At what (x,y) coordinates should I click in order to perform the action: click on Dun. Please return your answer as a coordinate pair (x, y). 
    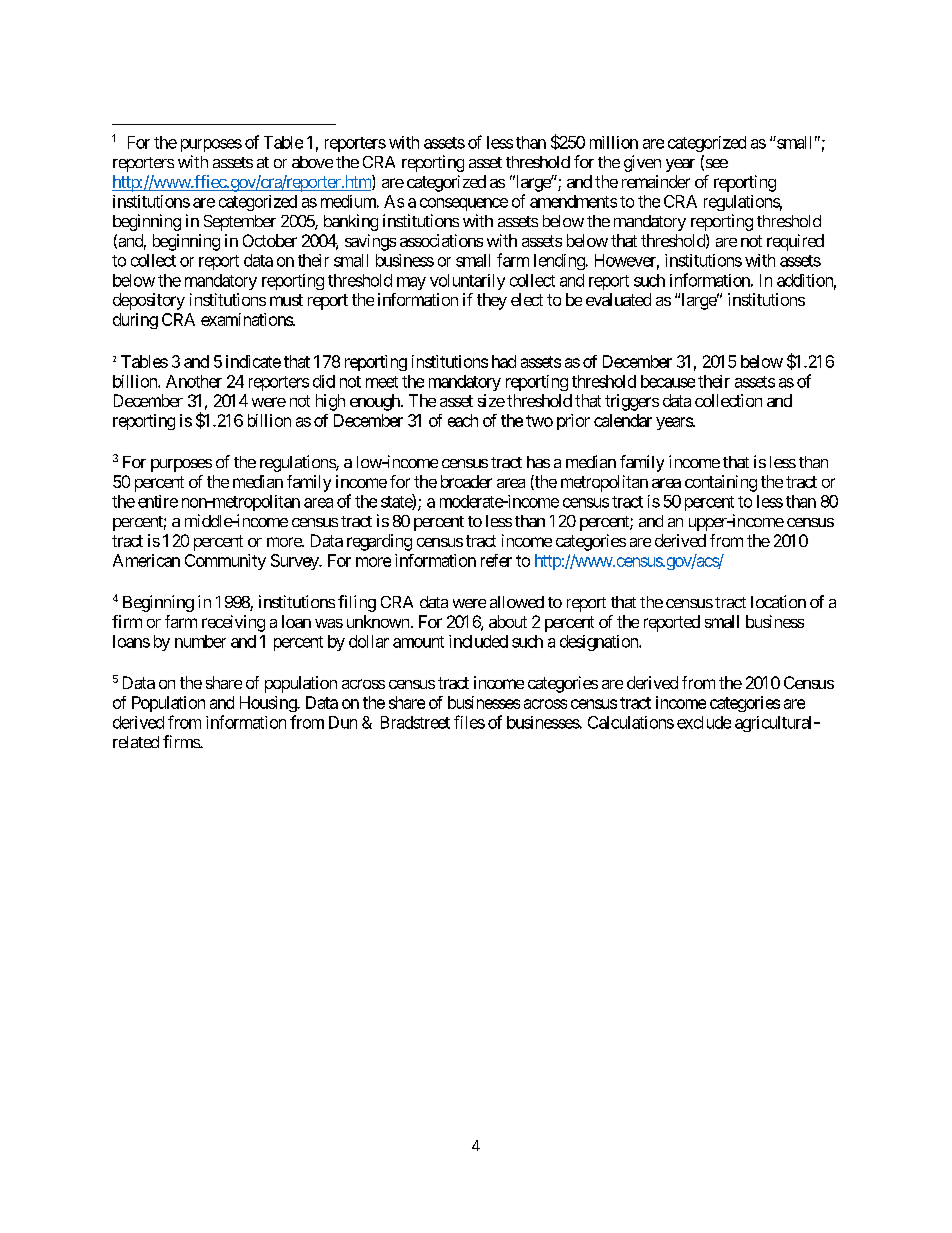
    Looking at the image, I should click on (343, 722).
